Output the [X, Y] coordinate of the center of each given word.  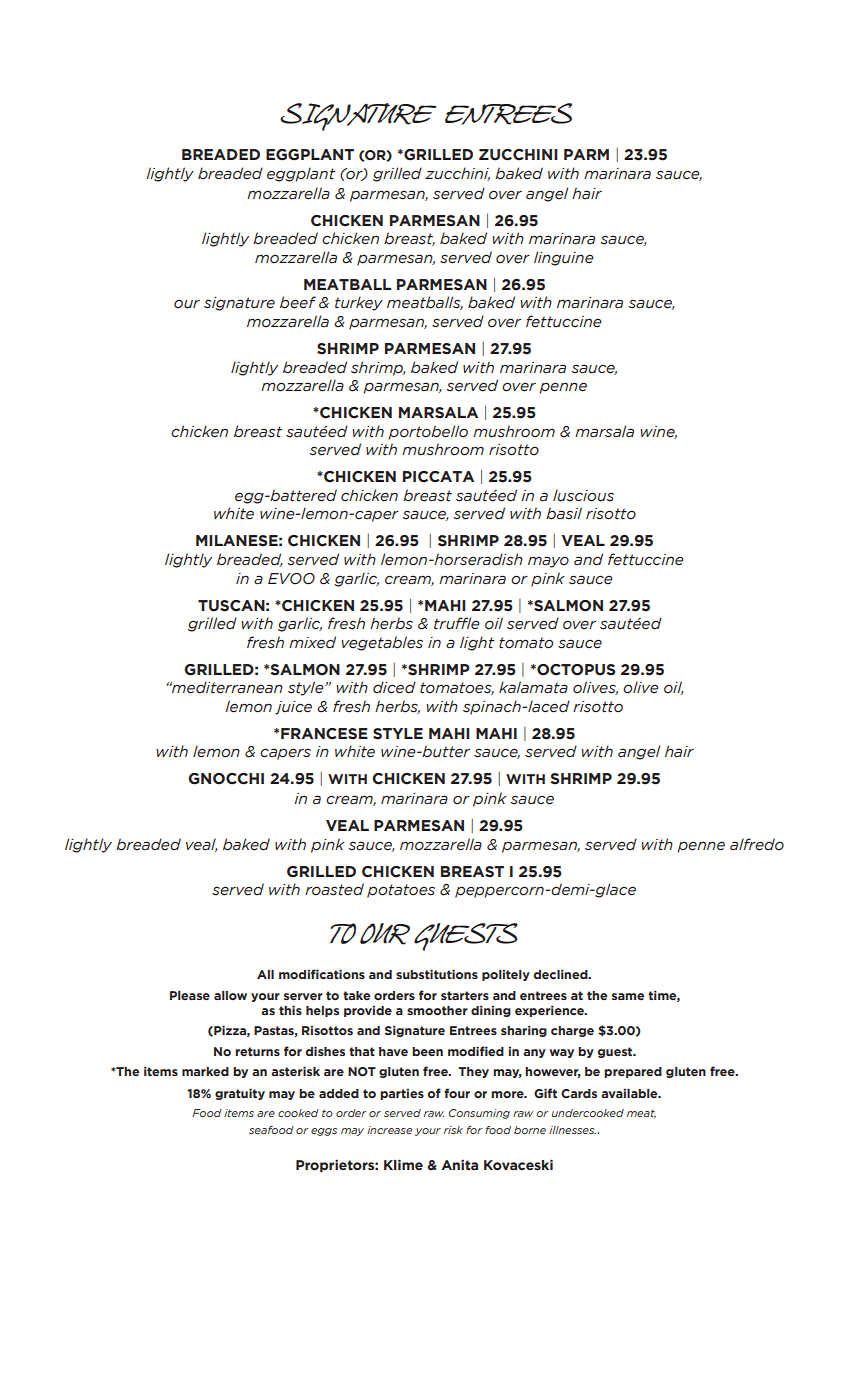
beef [298, 302]
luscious [583, 495]
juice [293, 708]
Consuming [479, 1114]
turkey [359, 303]
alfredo [757, 844]
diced [394, 687]
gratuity [240, 1094]
